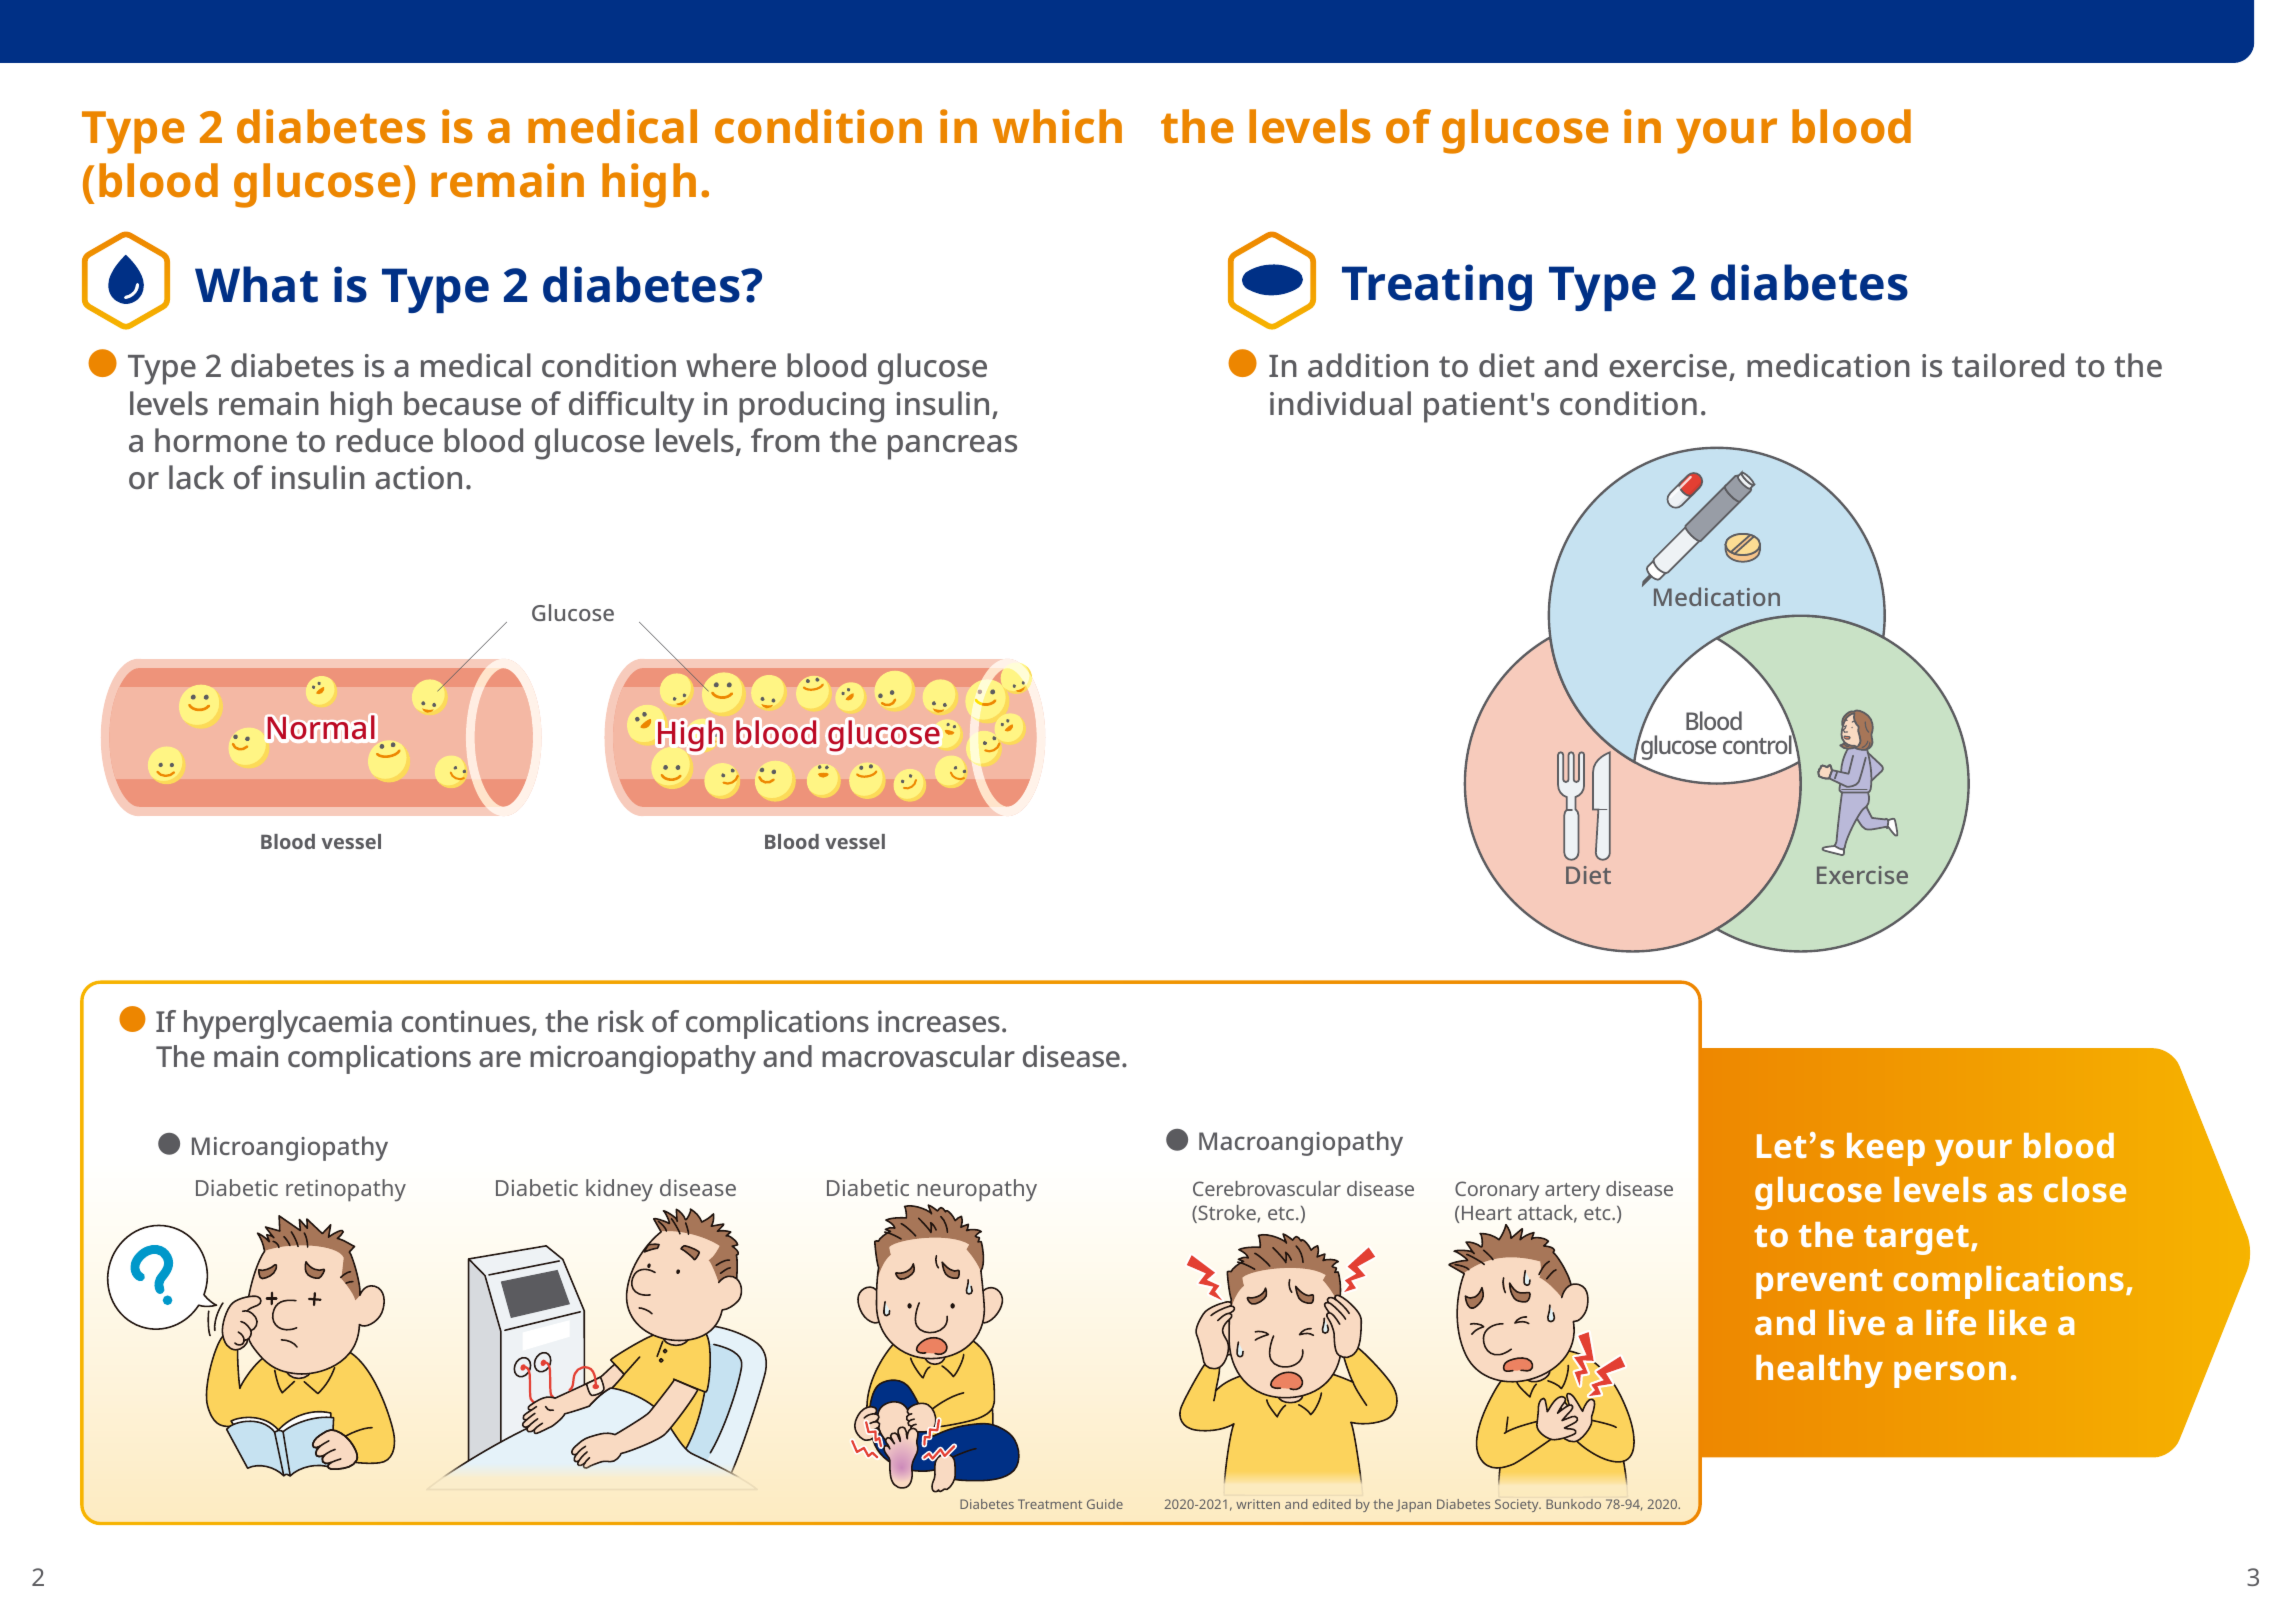 The height and width of the image is (1618, 2292). Describe the element at coordinates (256, 284) in the image. I see `What` at that location.
